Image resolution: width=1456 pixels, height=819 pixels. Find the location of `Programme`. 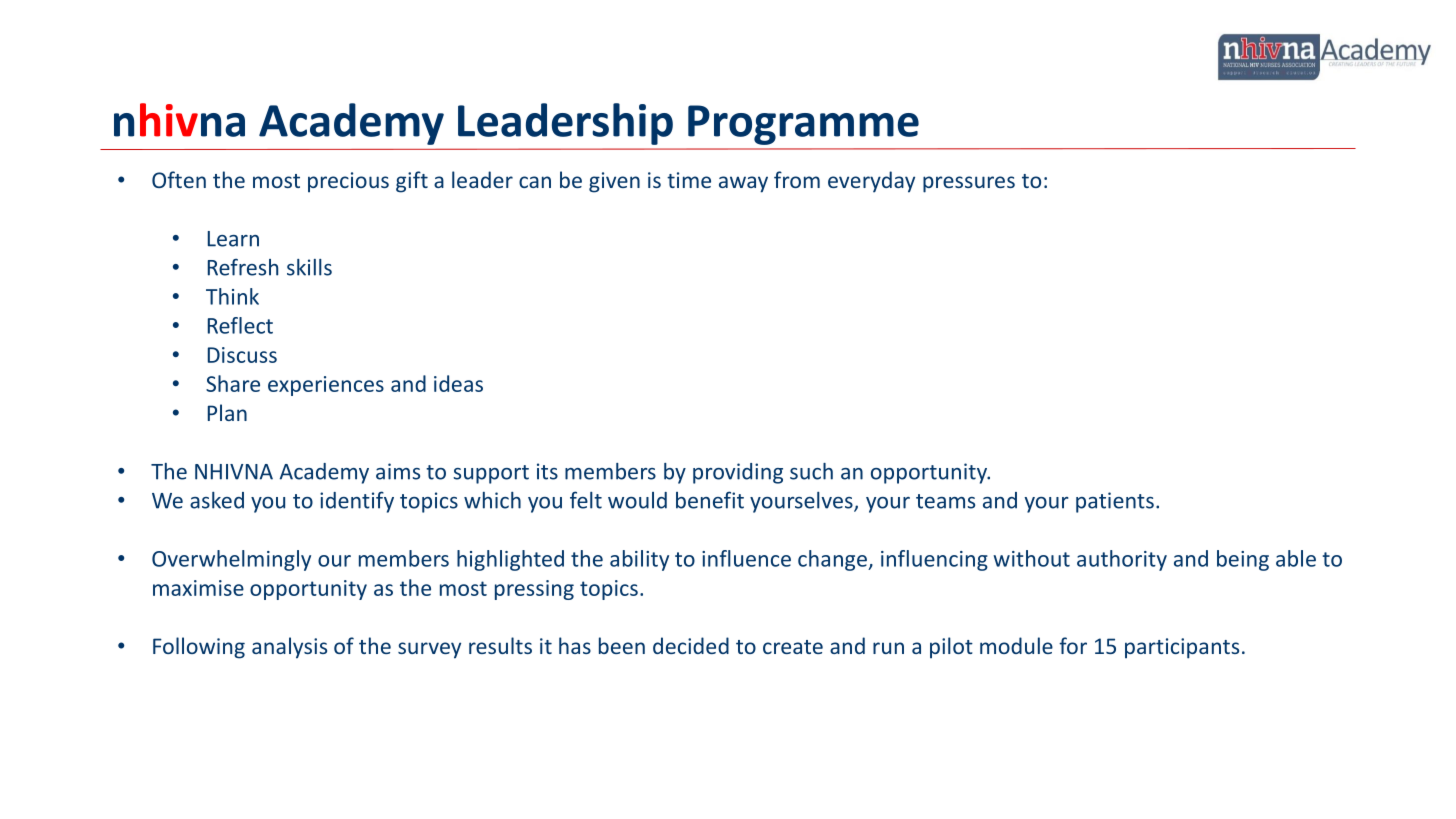

Programme is located at coordinates (803, 125).
